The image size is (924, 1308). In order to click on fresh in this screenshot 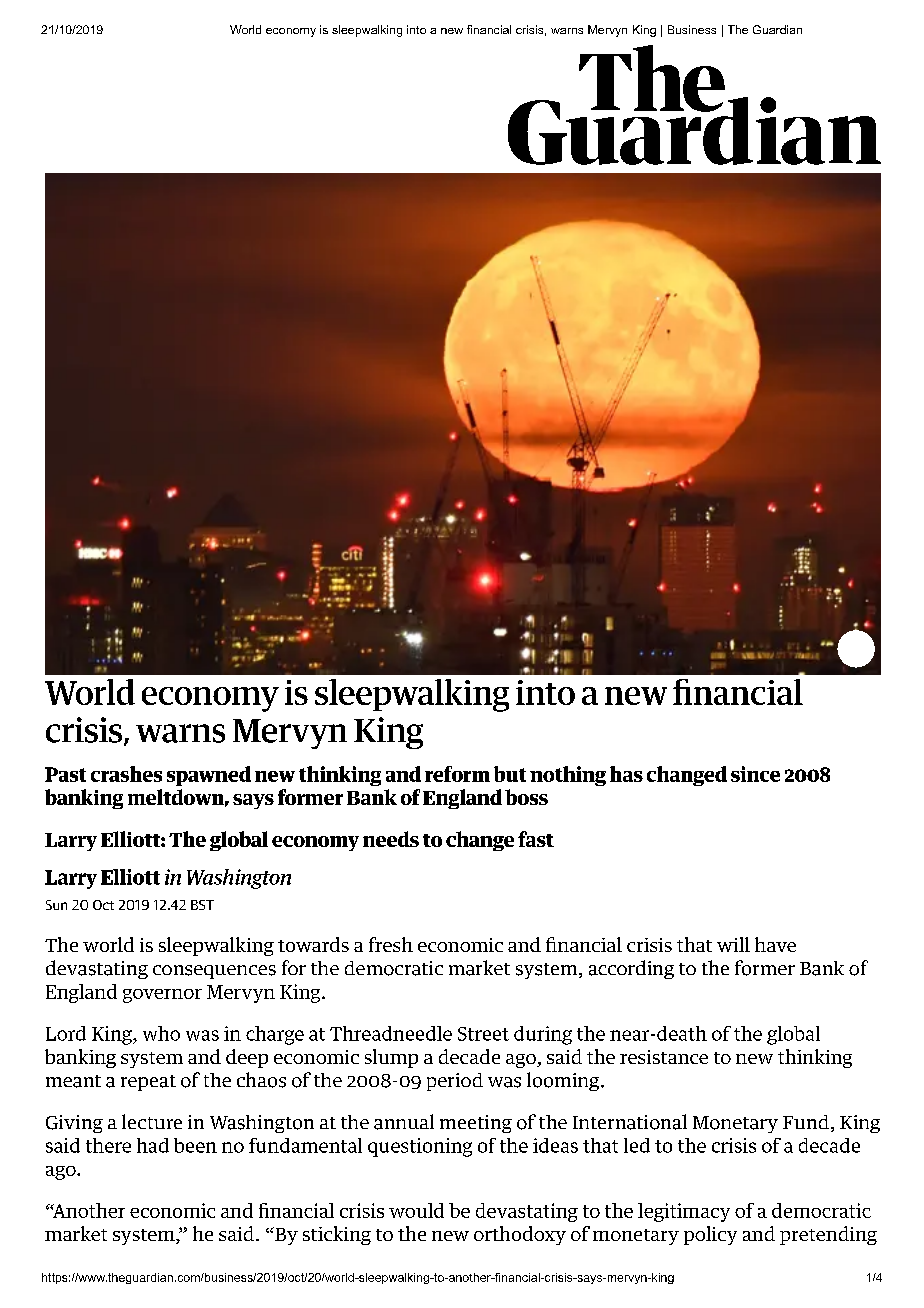, I will do `click(391, 944)`.
